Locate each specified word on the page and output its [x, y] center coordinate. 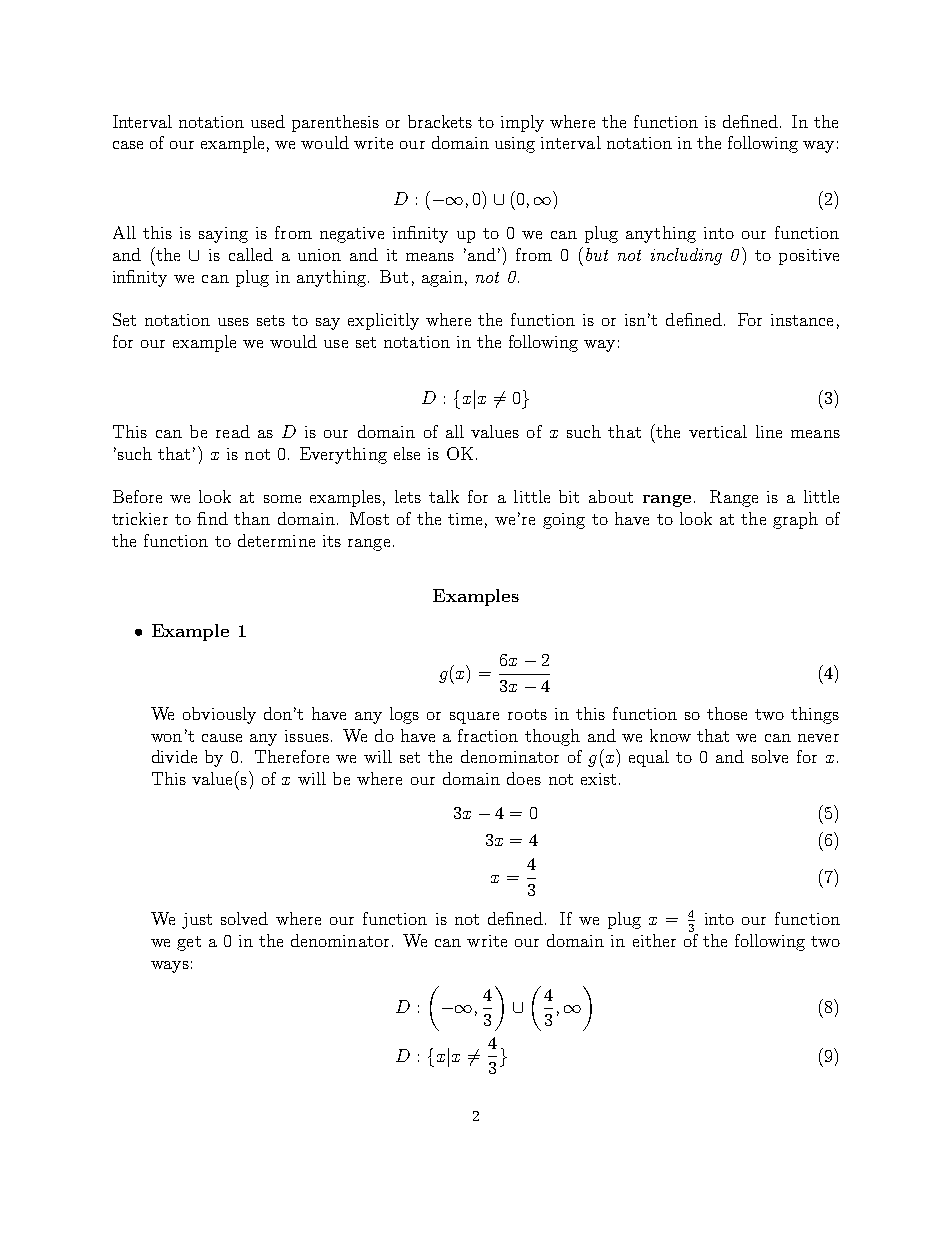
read [233, 431]
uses [233, 322]
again [442, 279]
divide [174, 756]
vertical [718, 431]
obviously [219, 715]
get [189, 943]
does [524, 778]
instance [802, 320]
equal [649, 758]
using [515, 145]
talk [444, 496]
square [474, 718]
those [727, 713]
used [268, 121]
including [686, 256]
